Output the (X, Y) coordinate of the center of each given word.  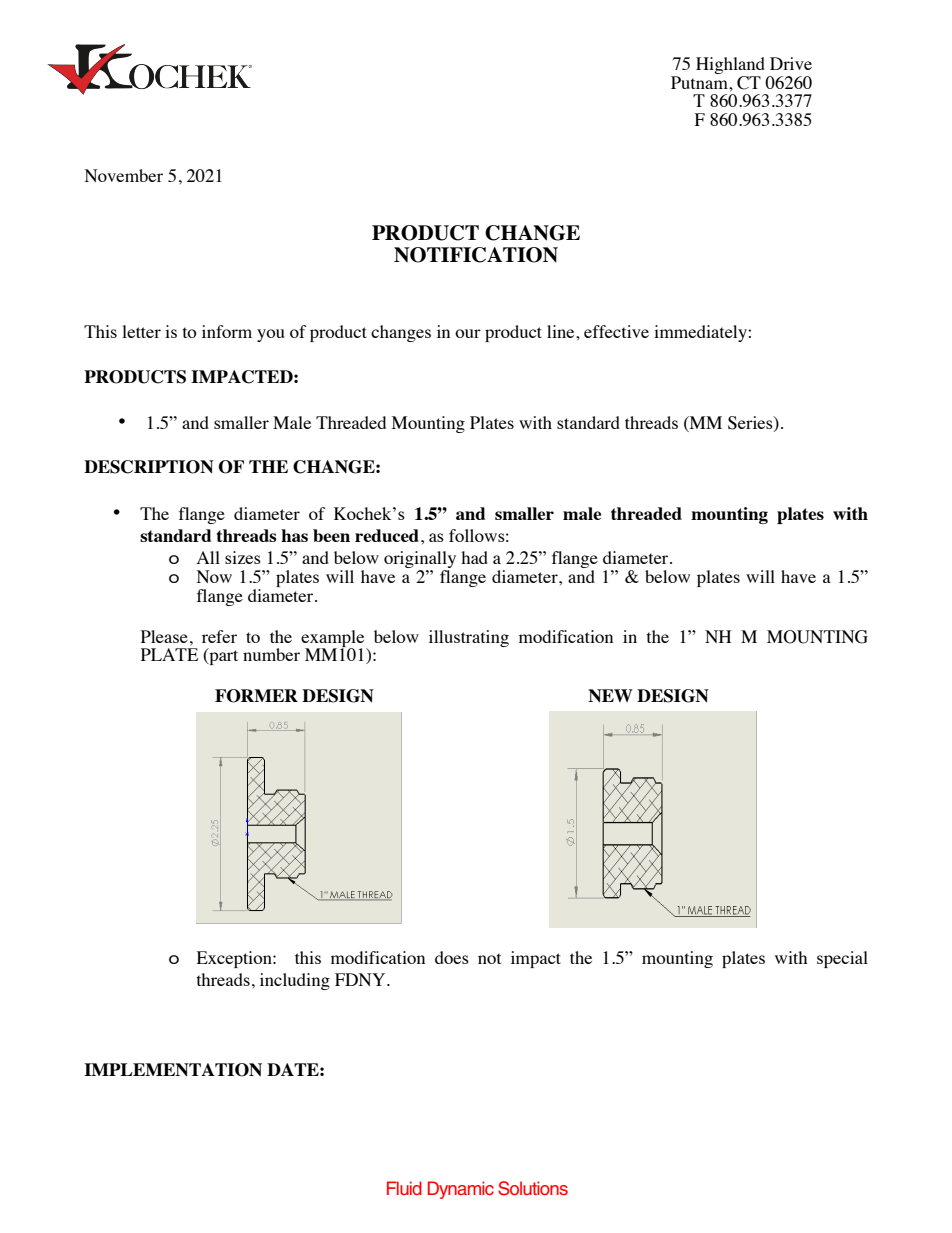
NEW (610, 695)
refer (219, 636)
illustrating (469, 638)
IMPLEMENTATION (173, 1070)
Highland (730, 65)
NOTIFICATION (476, 255)
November (124, 175)
